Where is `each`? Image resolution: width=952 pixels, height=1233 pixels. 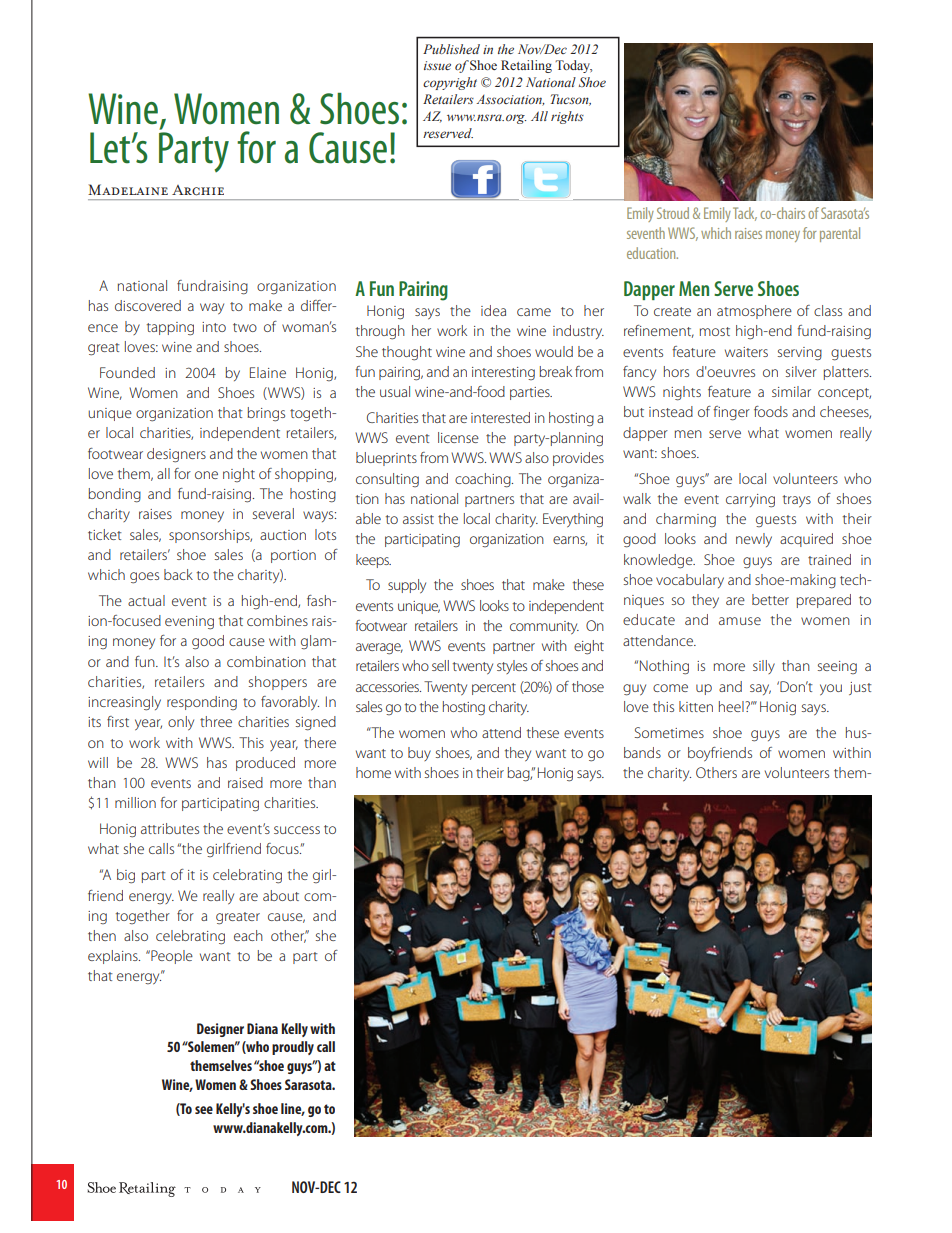
each is located at coordinates (248, 935).
